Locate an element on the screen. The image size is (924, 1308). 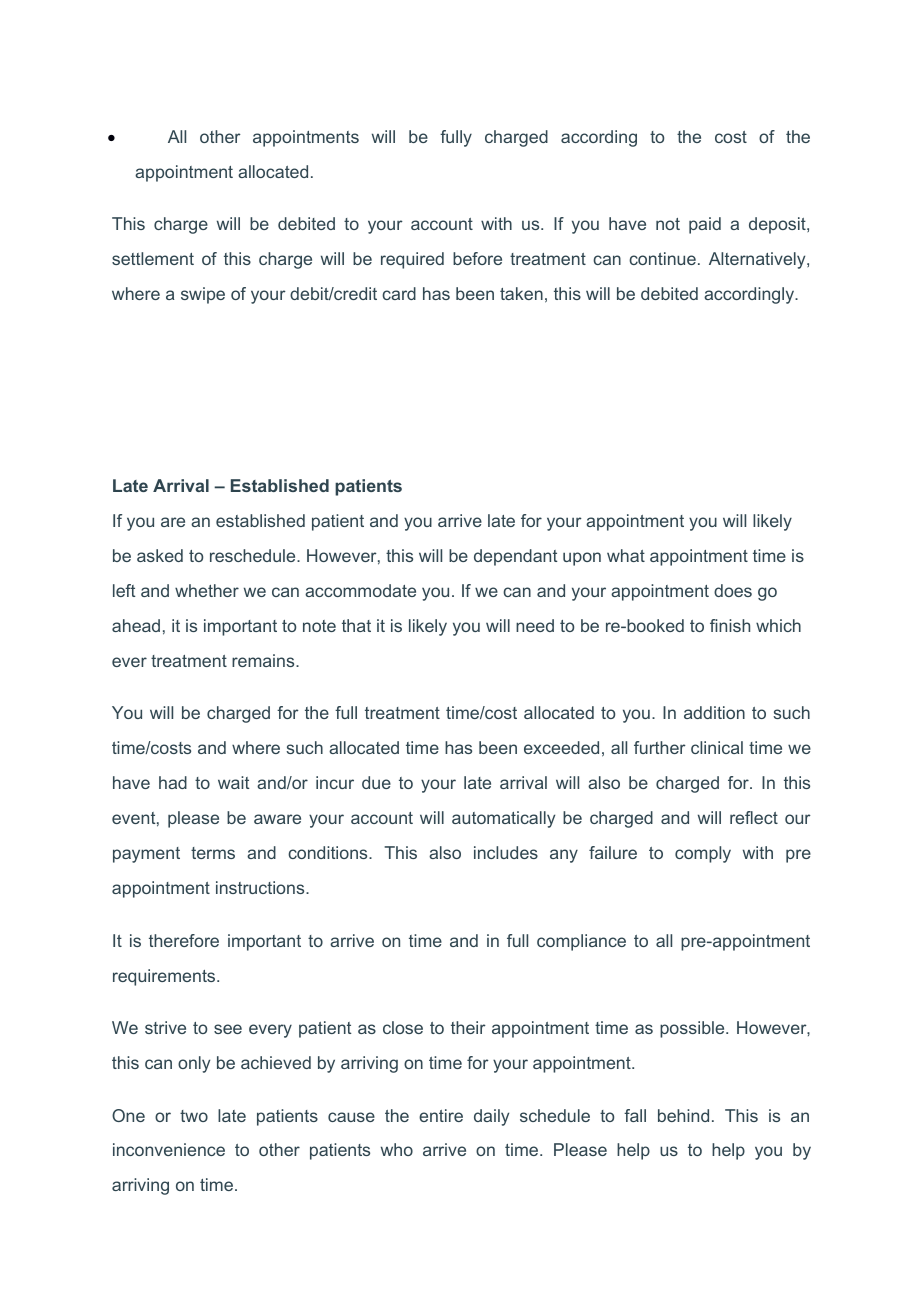
terms is located at coordinates (213, 853).
